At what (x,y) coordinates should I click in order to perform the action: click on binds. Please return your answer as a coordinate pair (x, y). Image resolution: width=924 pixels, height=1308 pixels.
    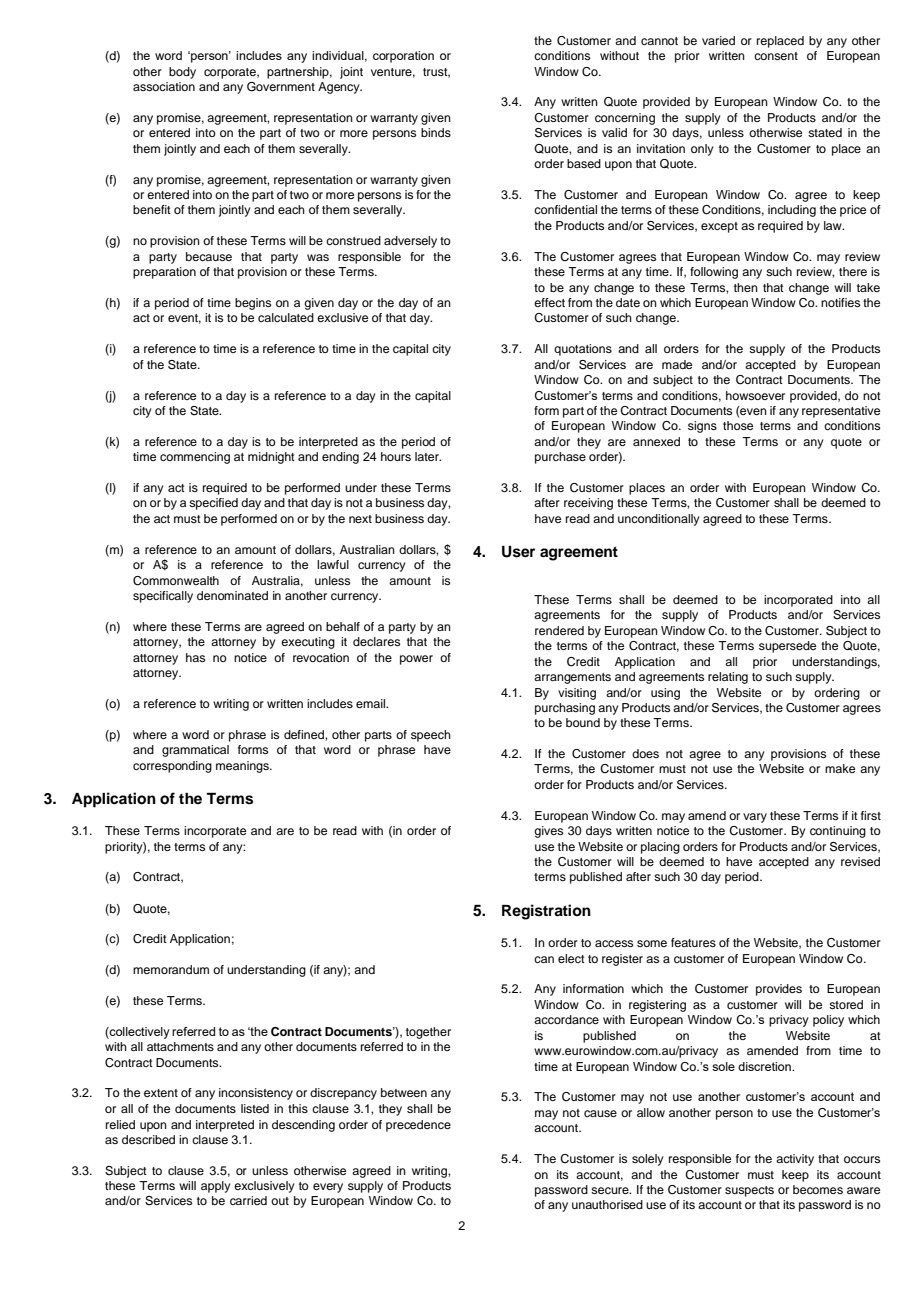
    Looking at the image, I should click on (436, 132).
